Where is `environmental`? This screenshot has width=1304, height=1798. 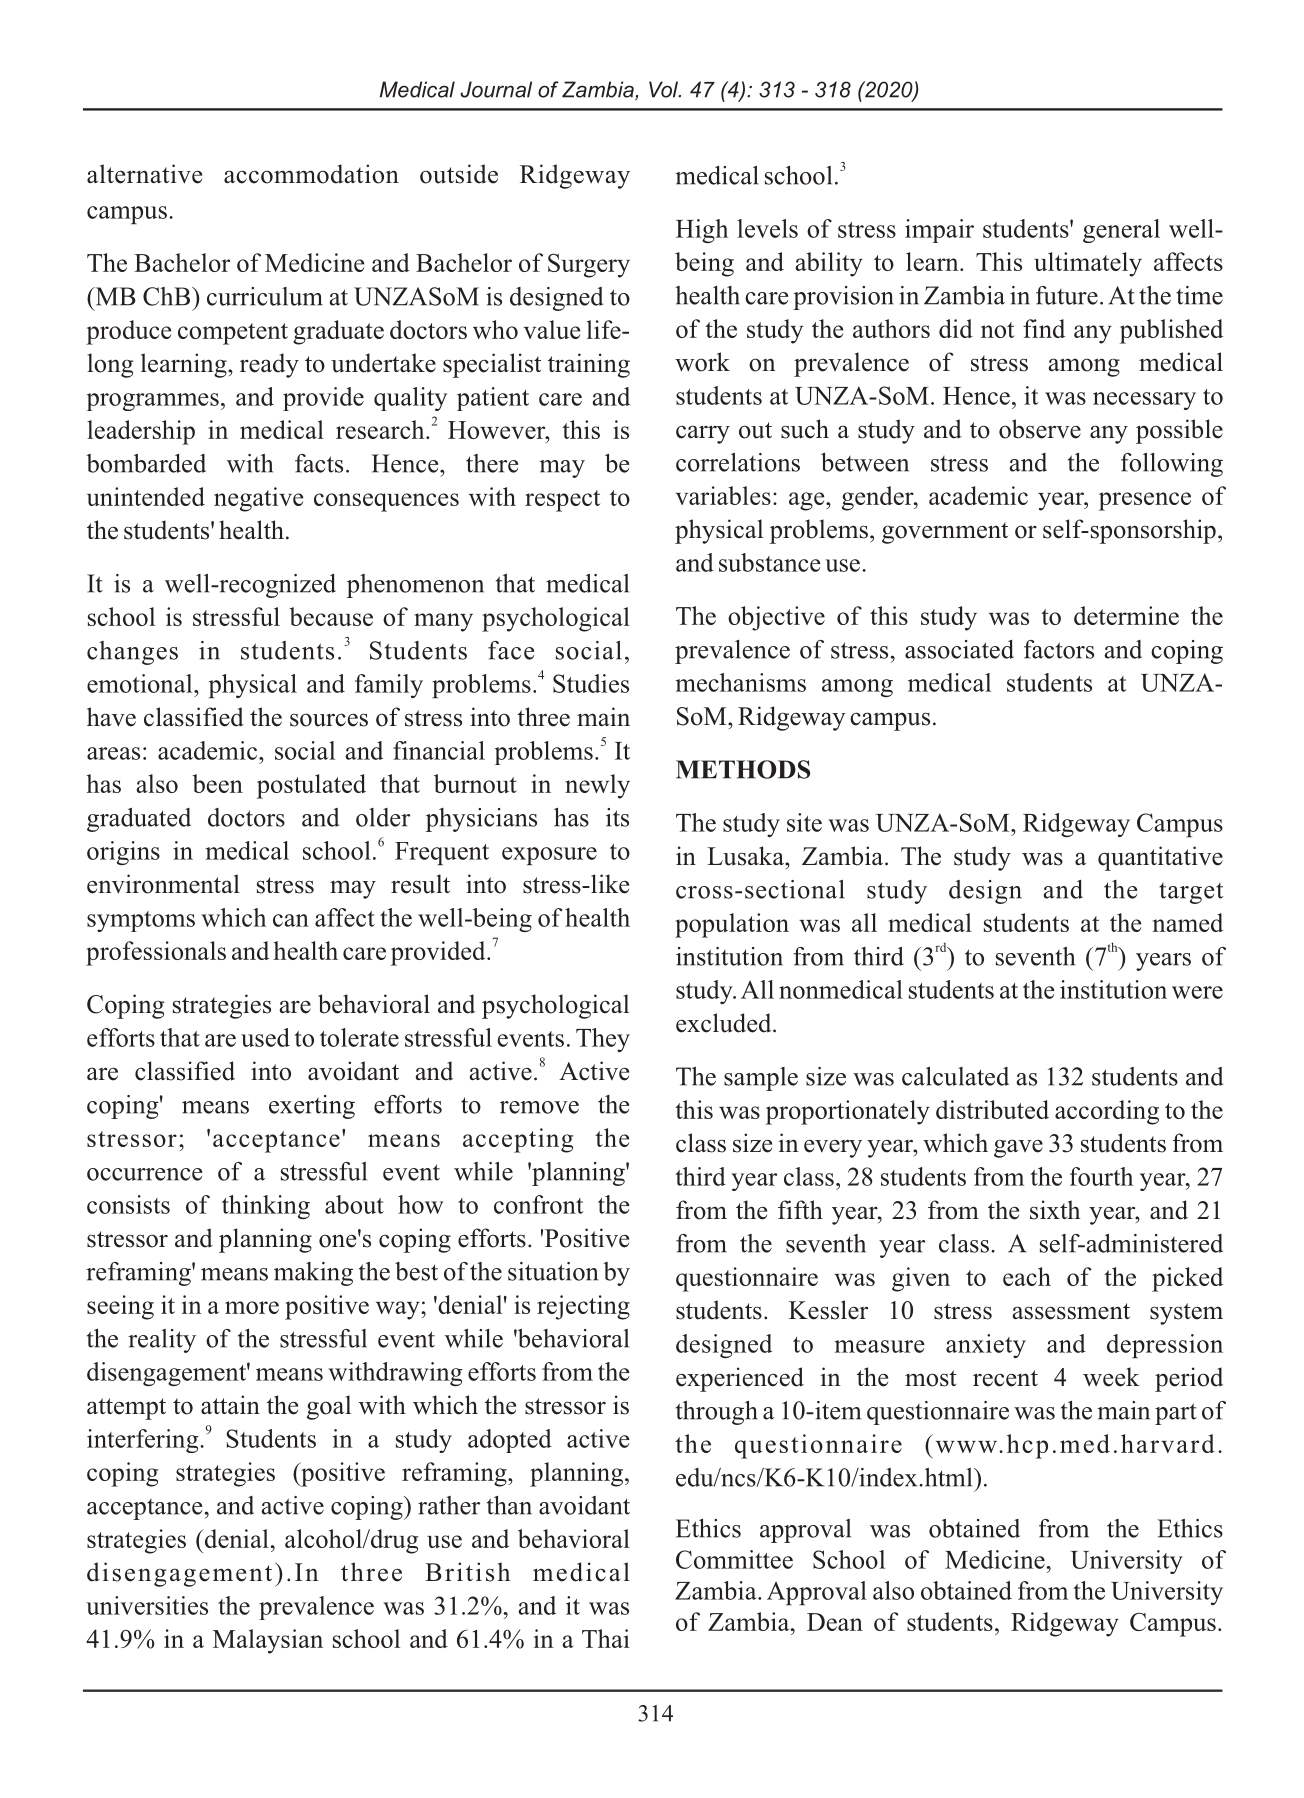 environmental is located at coordinates (163, 884).
